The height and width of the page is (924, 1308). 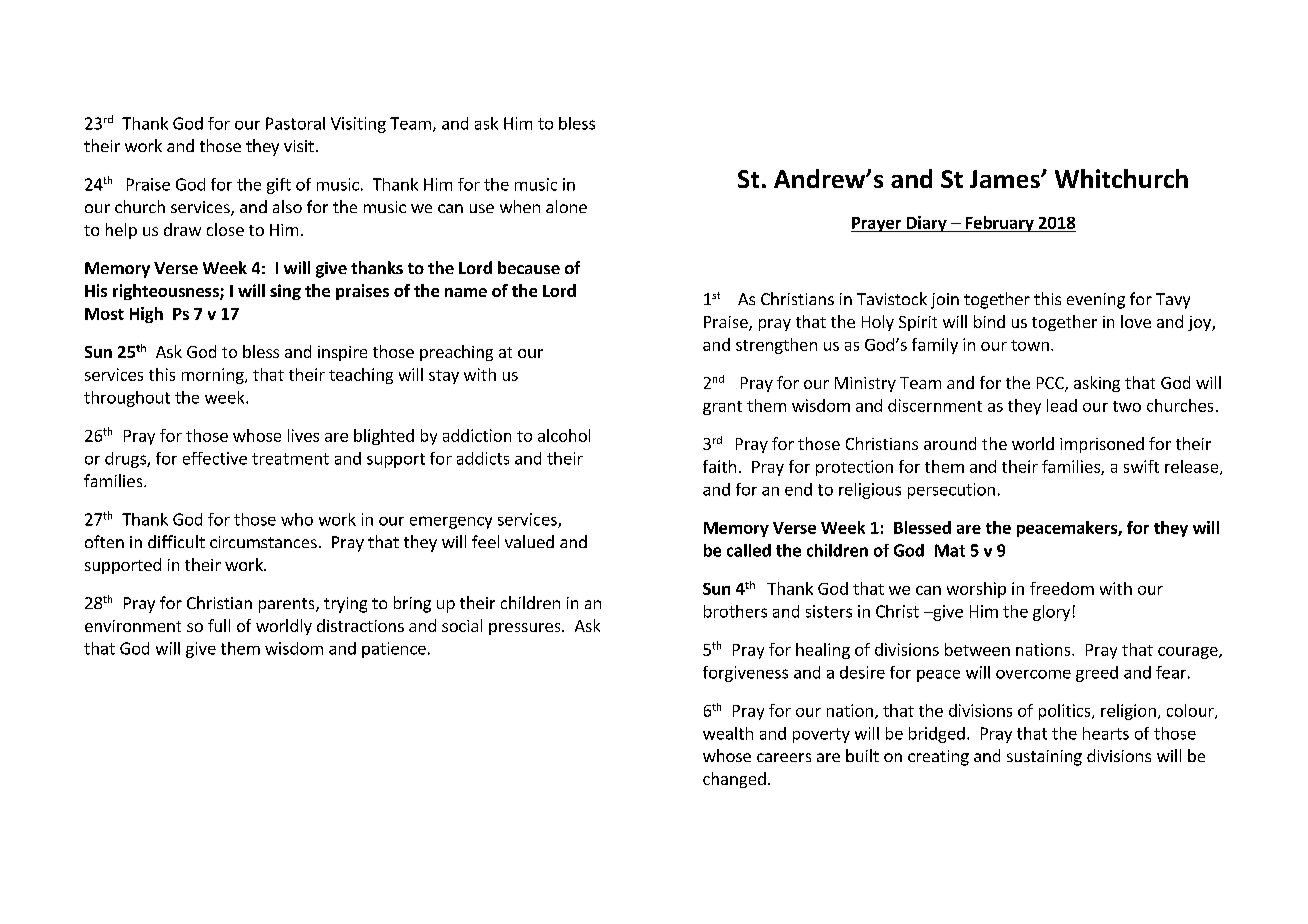 I want to click on patience, so click(x=394, y=650).
